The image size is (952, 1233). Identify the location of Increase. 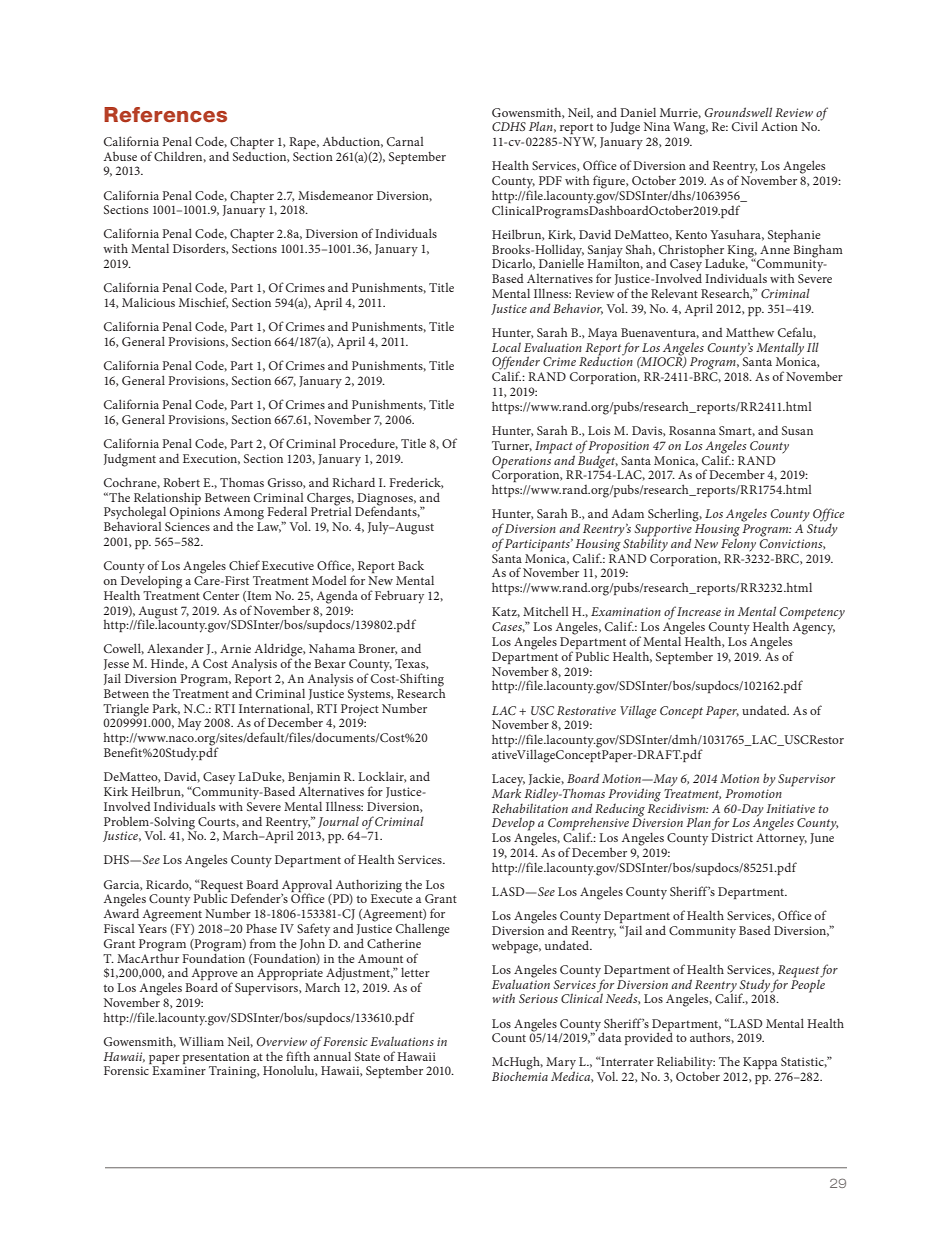
(699, 611).
